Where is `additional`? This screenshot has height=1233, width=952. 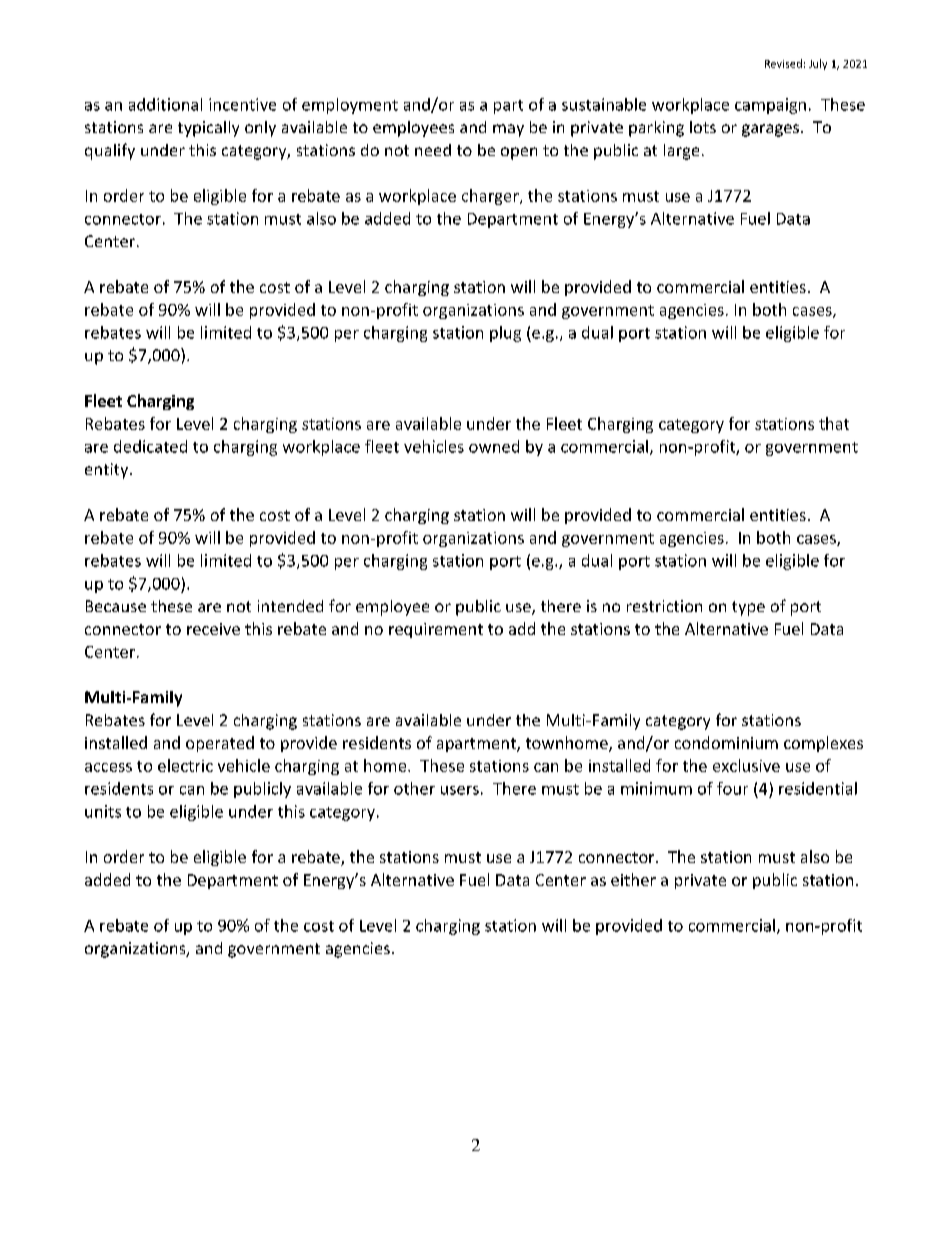 additional is located at coordinates (165, 104).
